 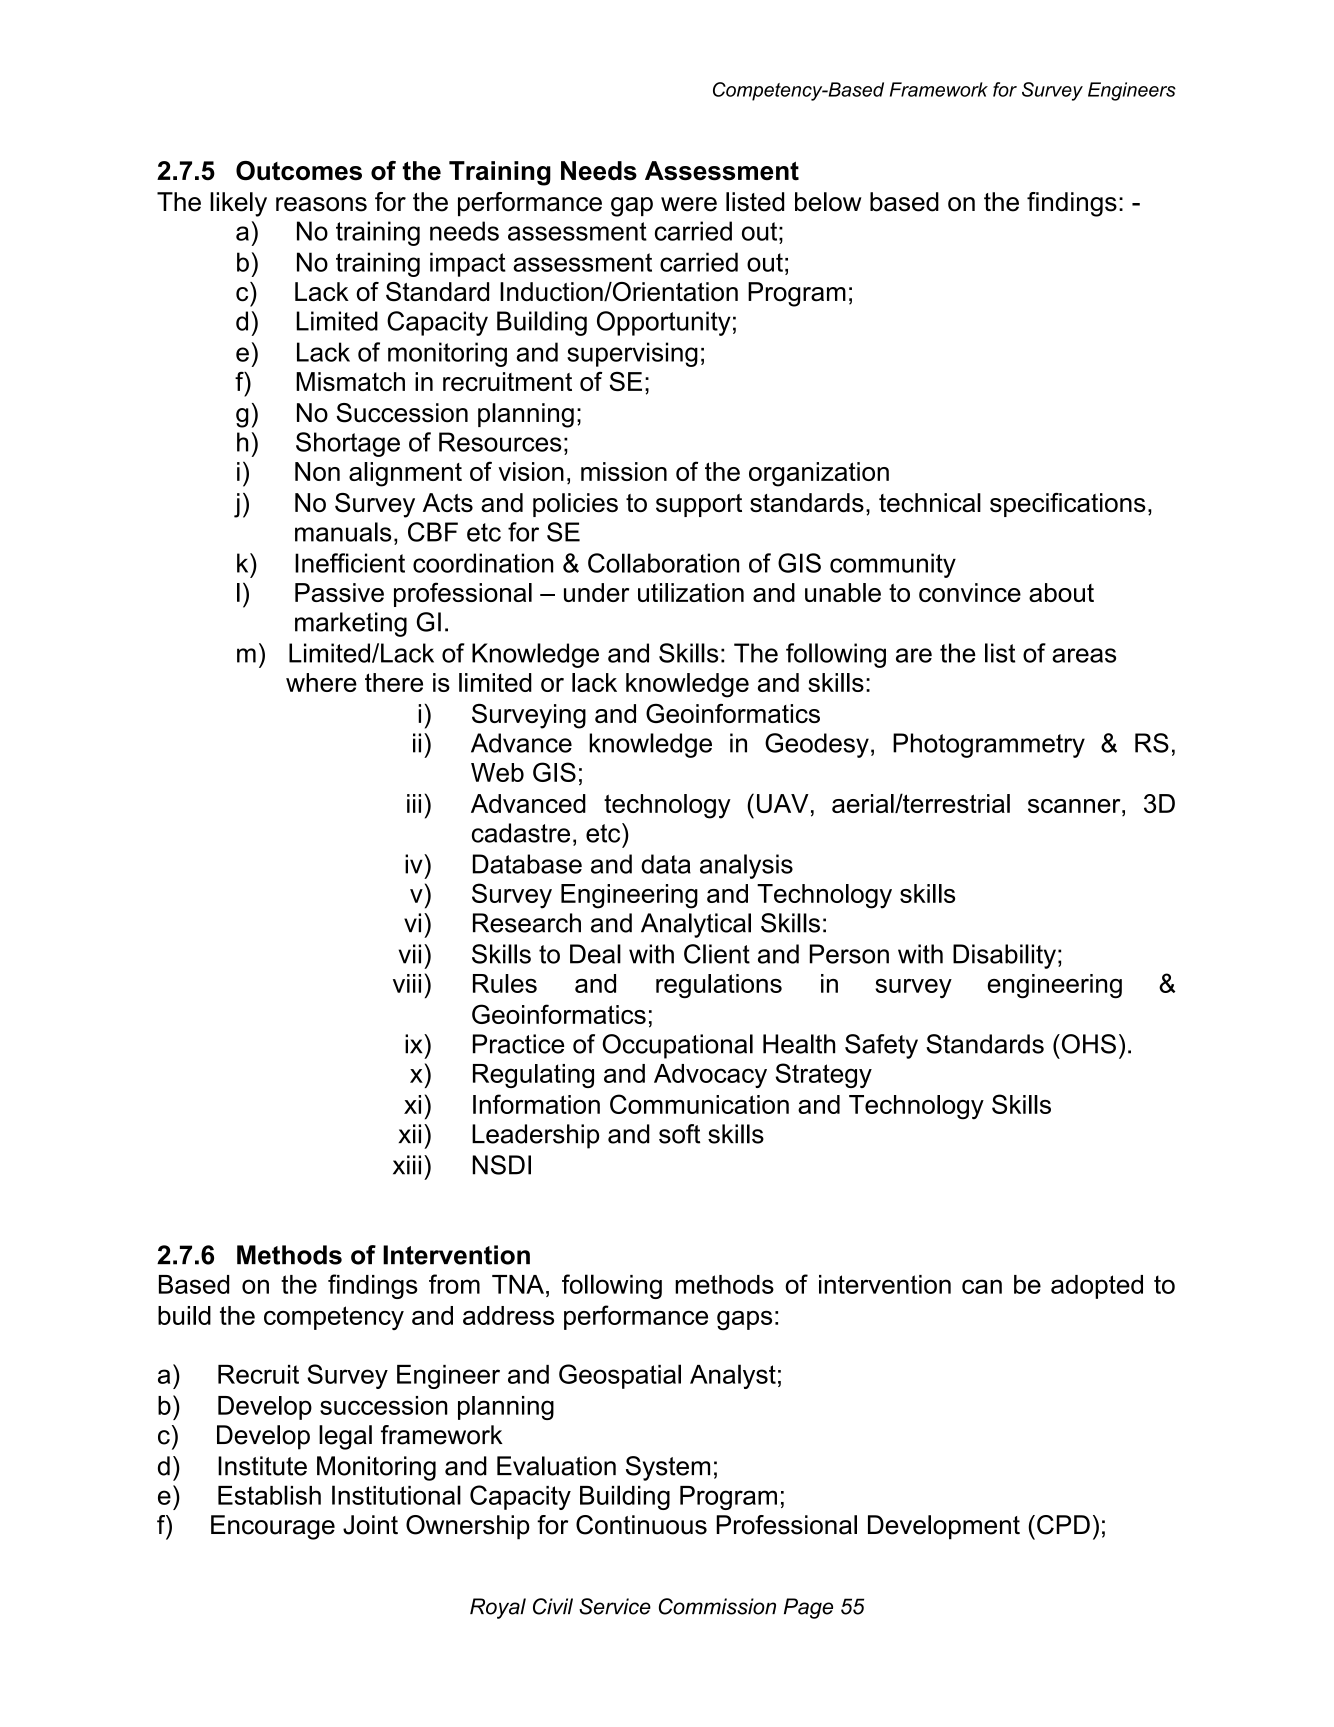 What do you see at coordinates (641, 1525) in the screenshot?
I see `Continuous` at bounding box center [641, 1525].
